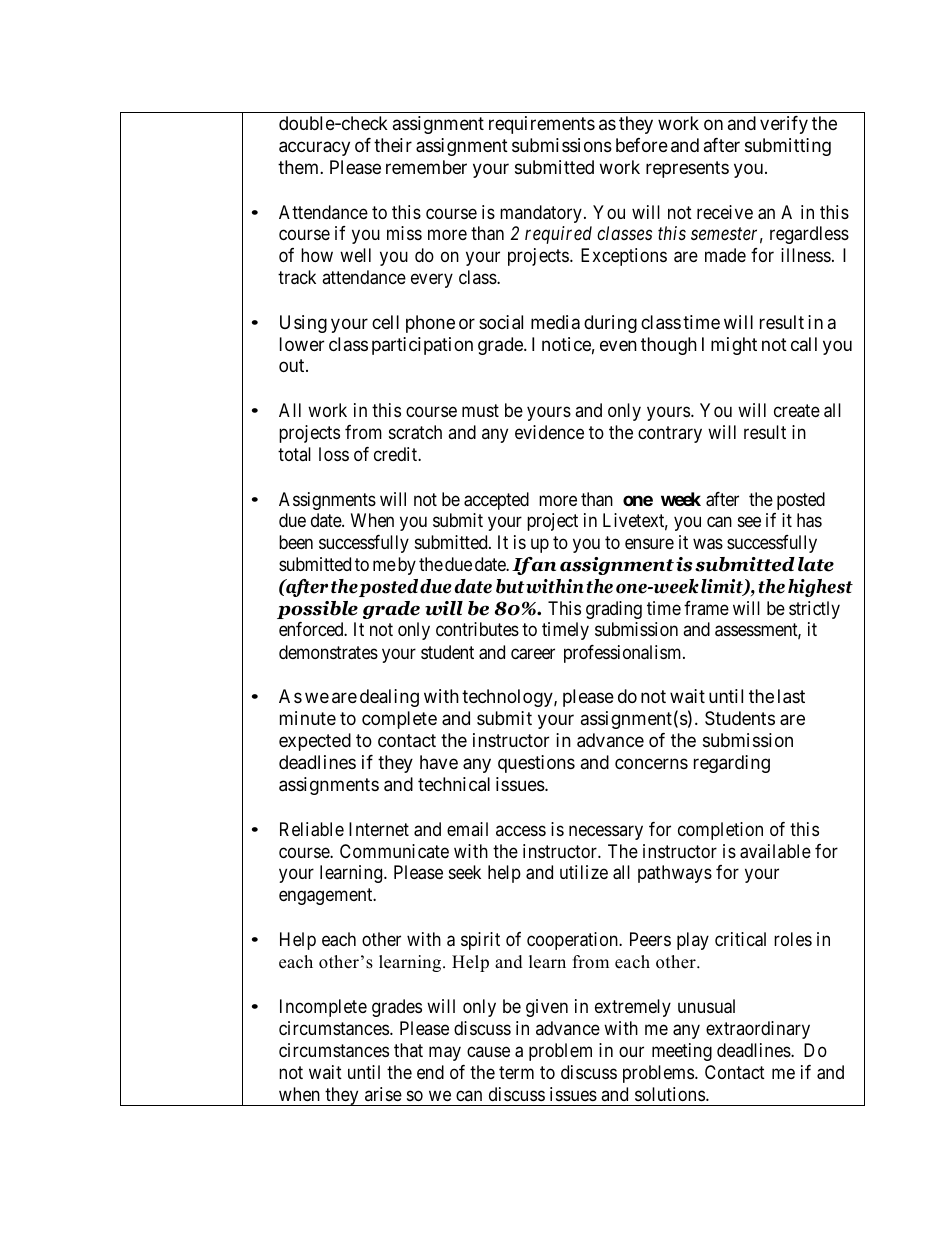 Image resolution: width=952 pixels, height=1233 pixels. What do you see at coordinates (542, 125) in the page?
I see `requirements` at bounding box center [542, 125].
